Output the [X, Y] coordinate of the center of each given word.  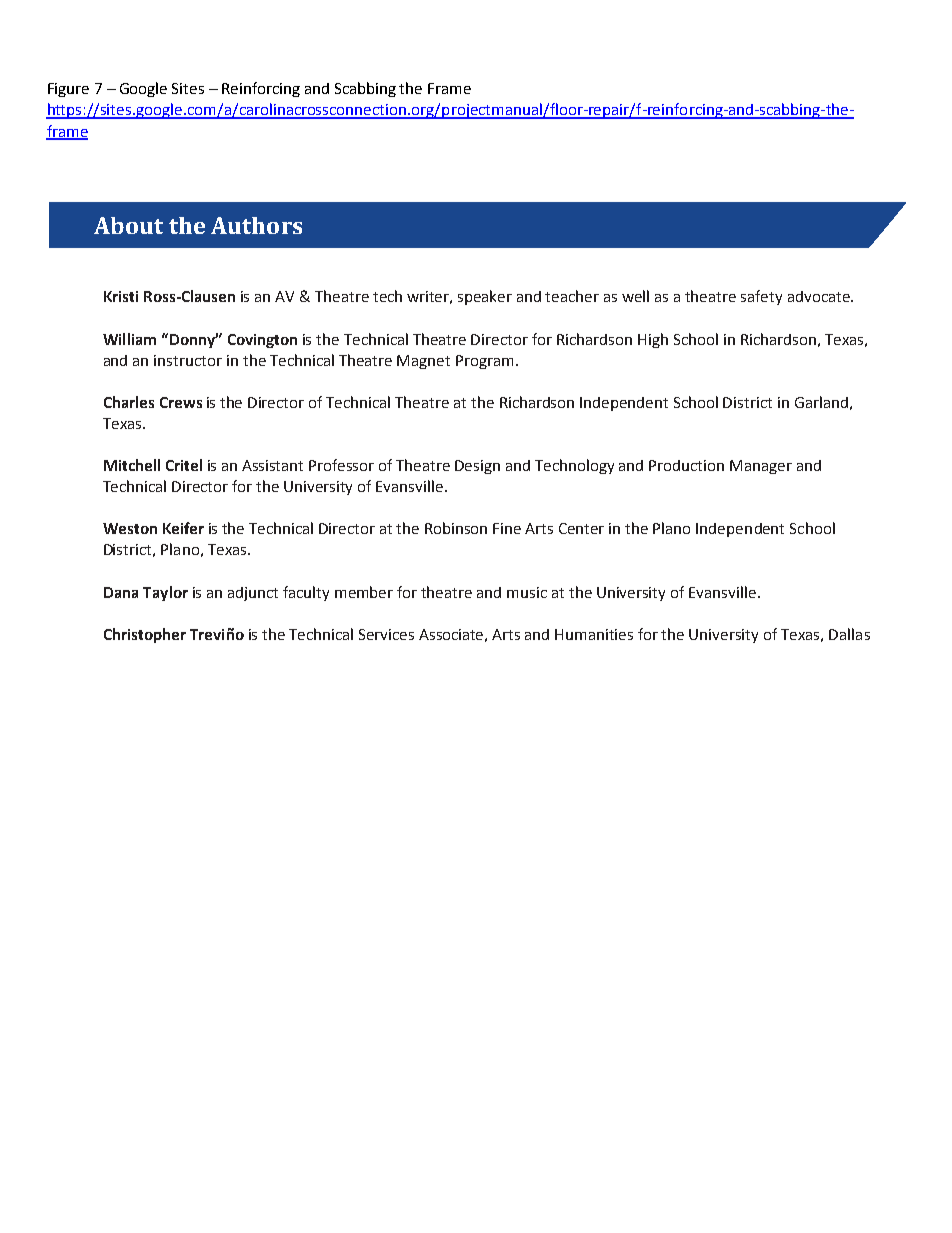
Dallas [849, 634]
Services [386, 634]
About [128, 225]
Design [477, 467]
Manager [761, 467]
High [653, 340]
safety [761, 297]
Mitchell [132, 465]
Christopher [145, 635]
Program [484, 362]
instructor [188, 360]
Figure [68, 90]
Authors [256, 225]
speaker [485, 297]
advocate [820, 296]
